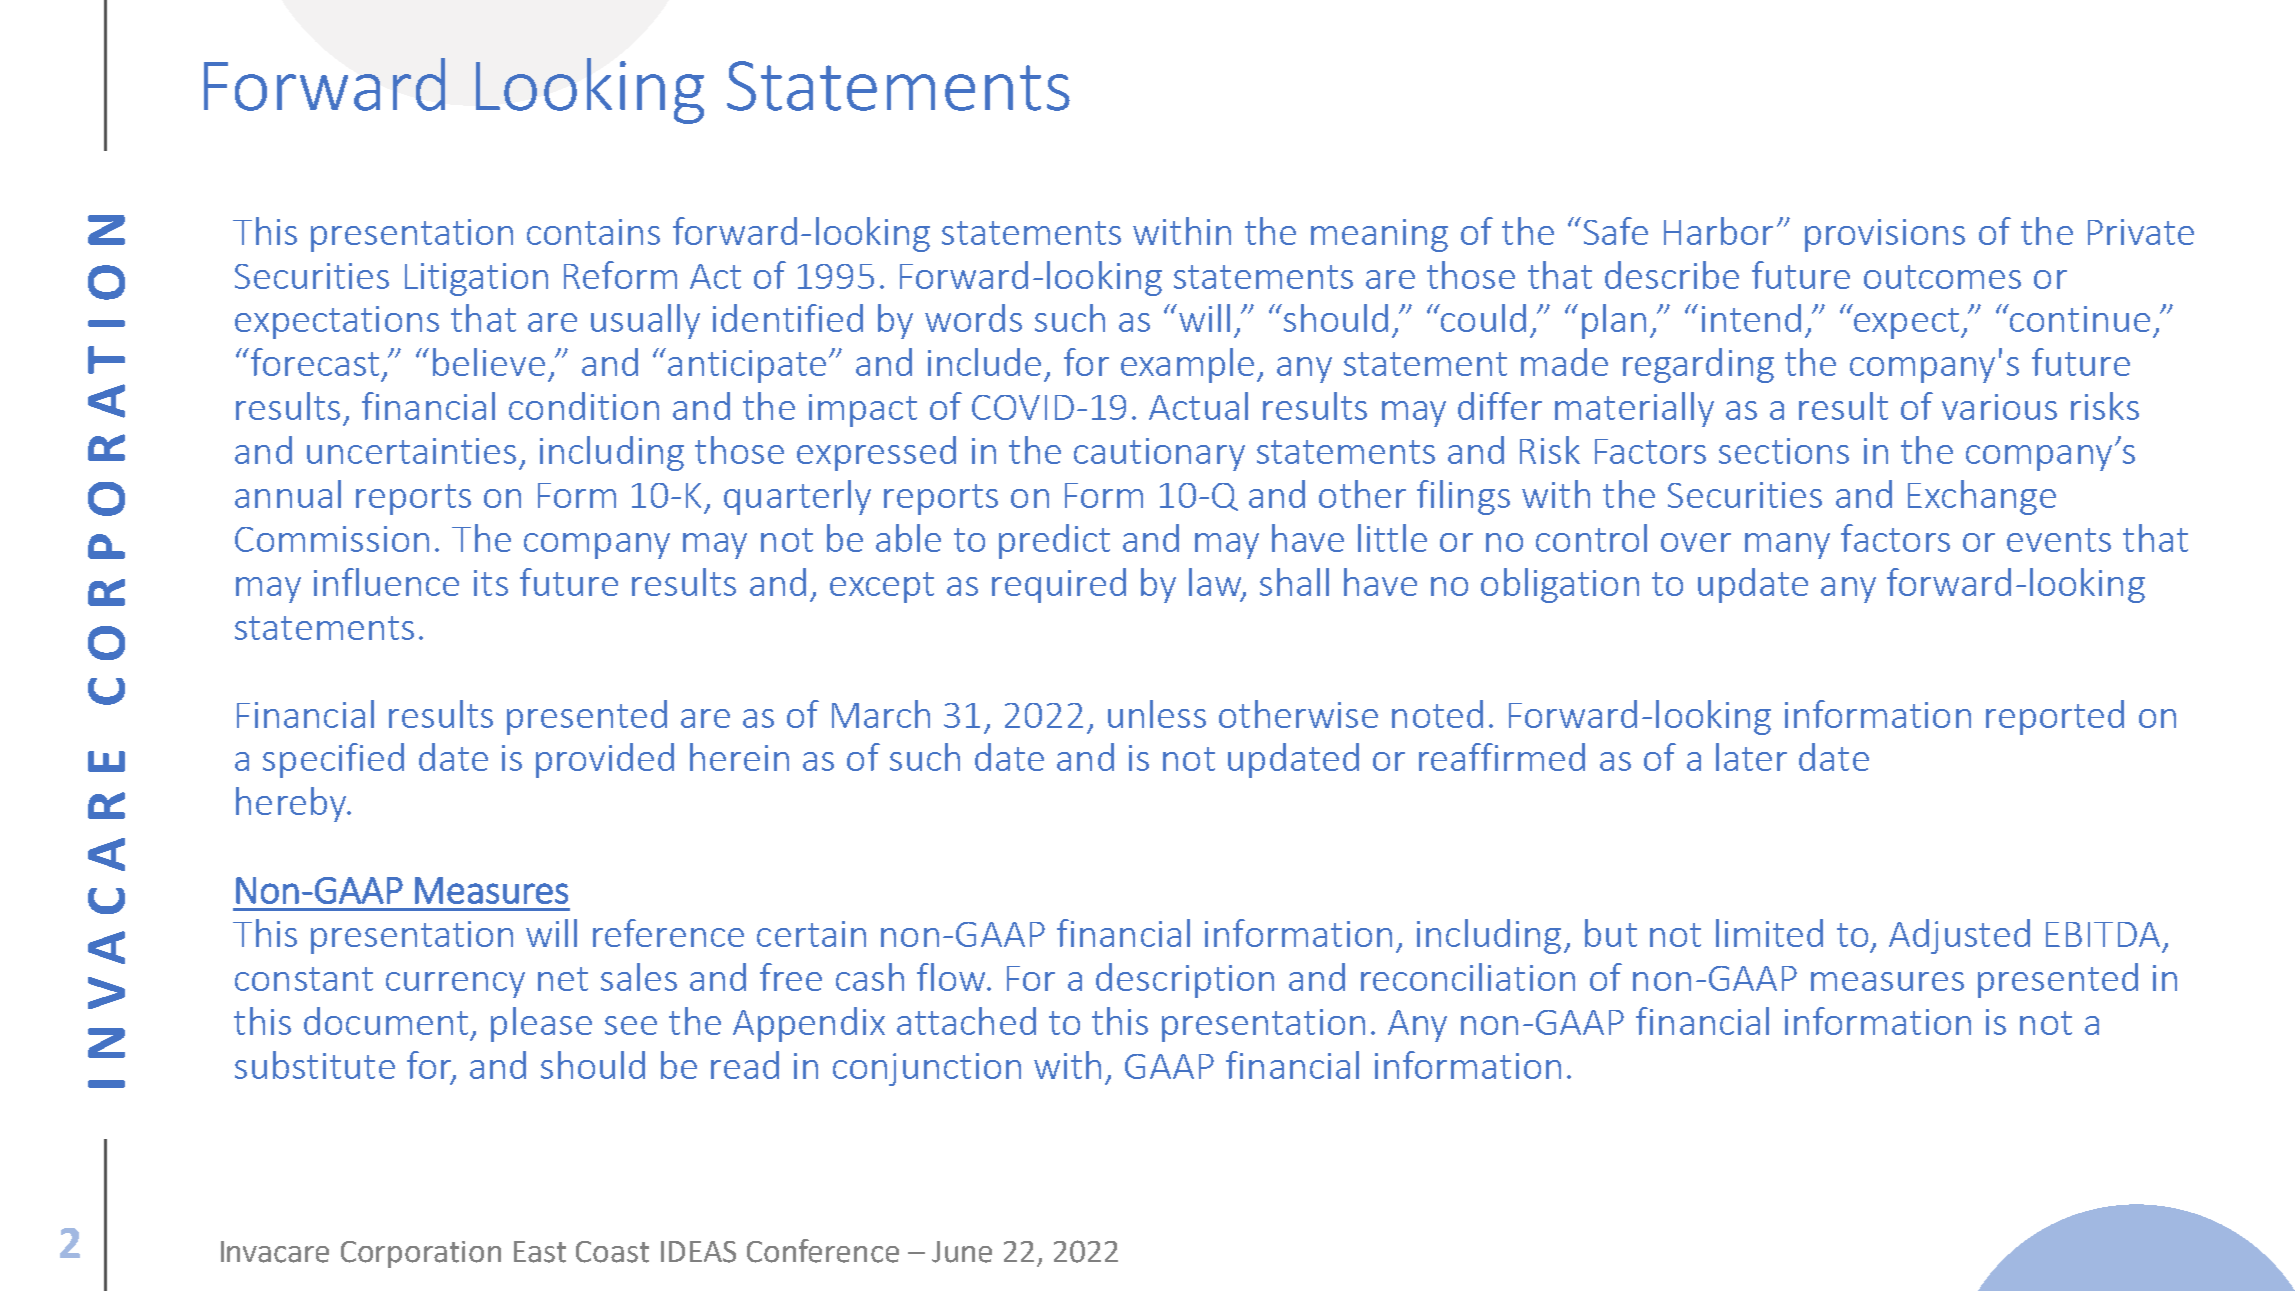 Image resolution: width=2295 pixels, height=1291 pixels. I want to click on East, so click(540, 1252).
